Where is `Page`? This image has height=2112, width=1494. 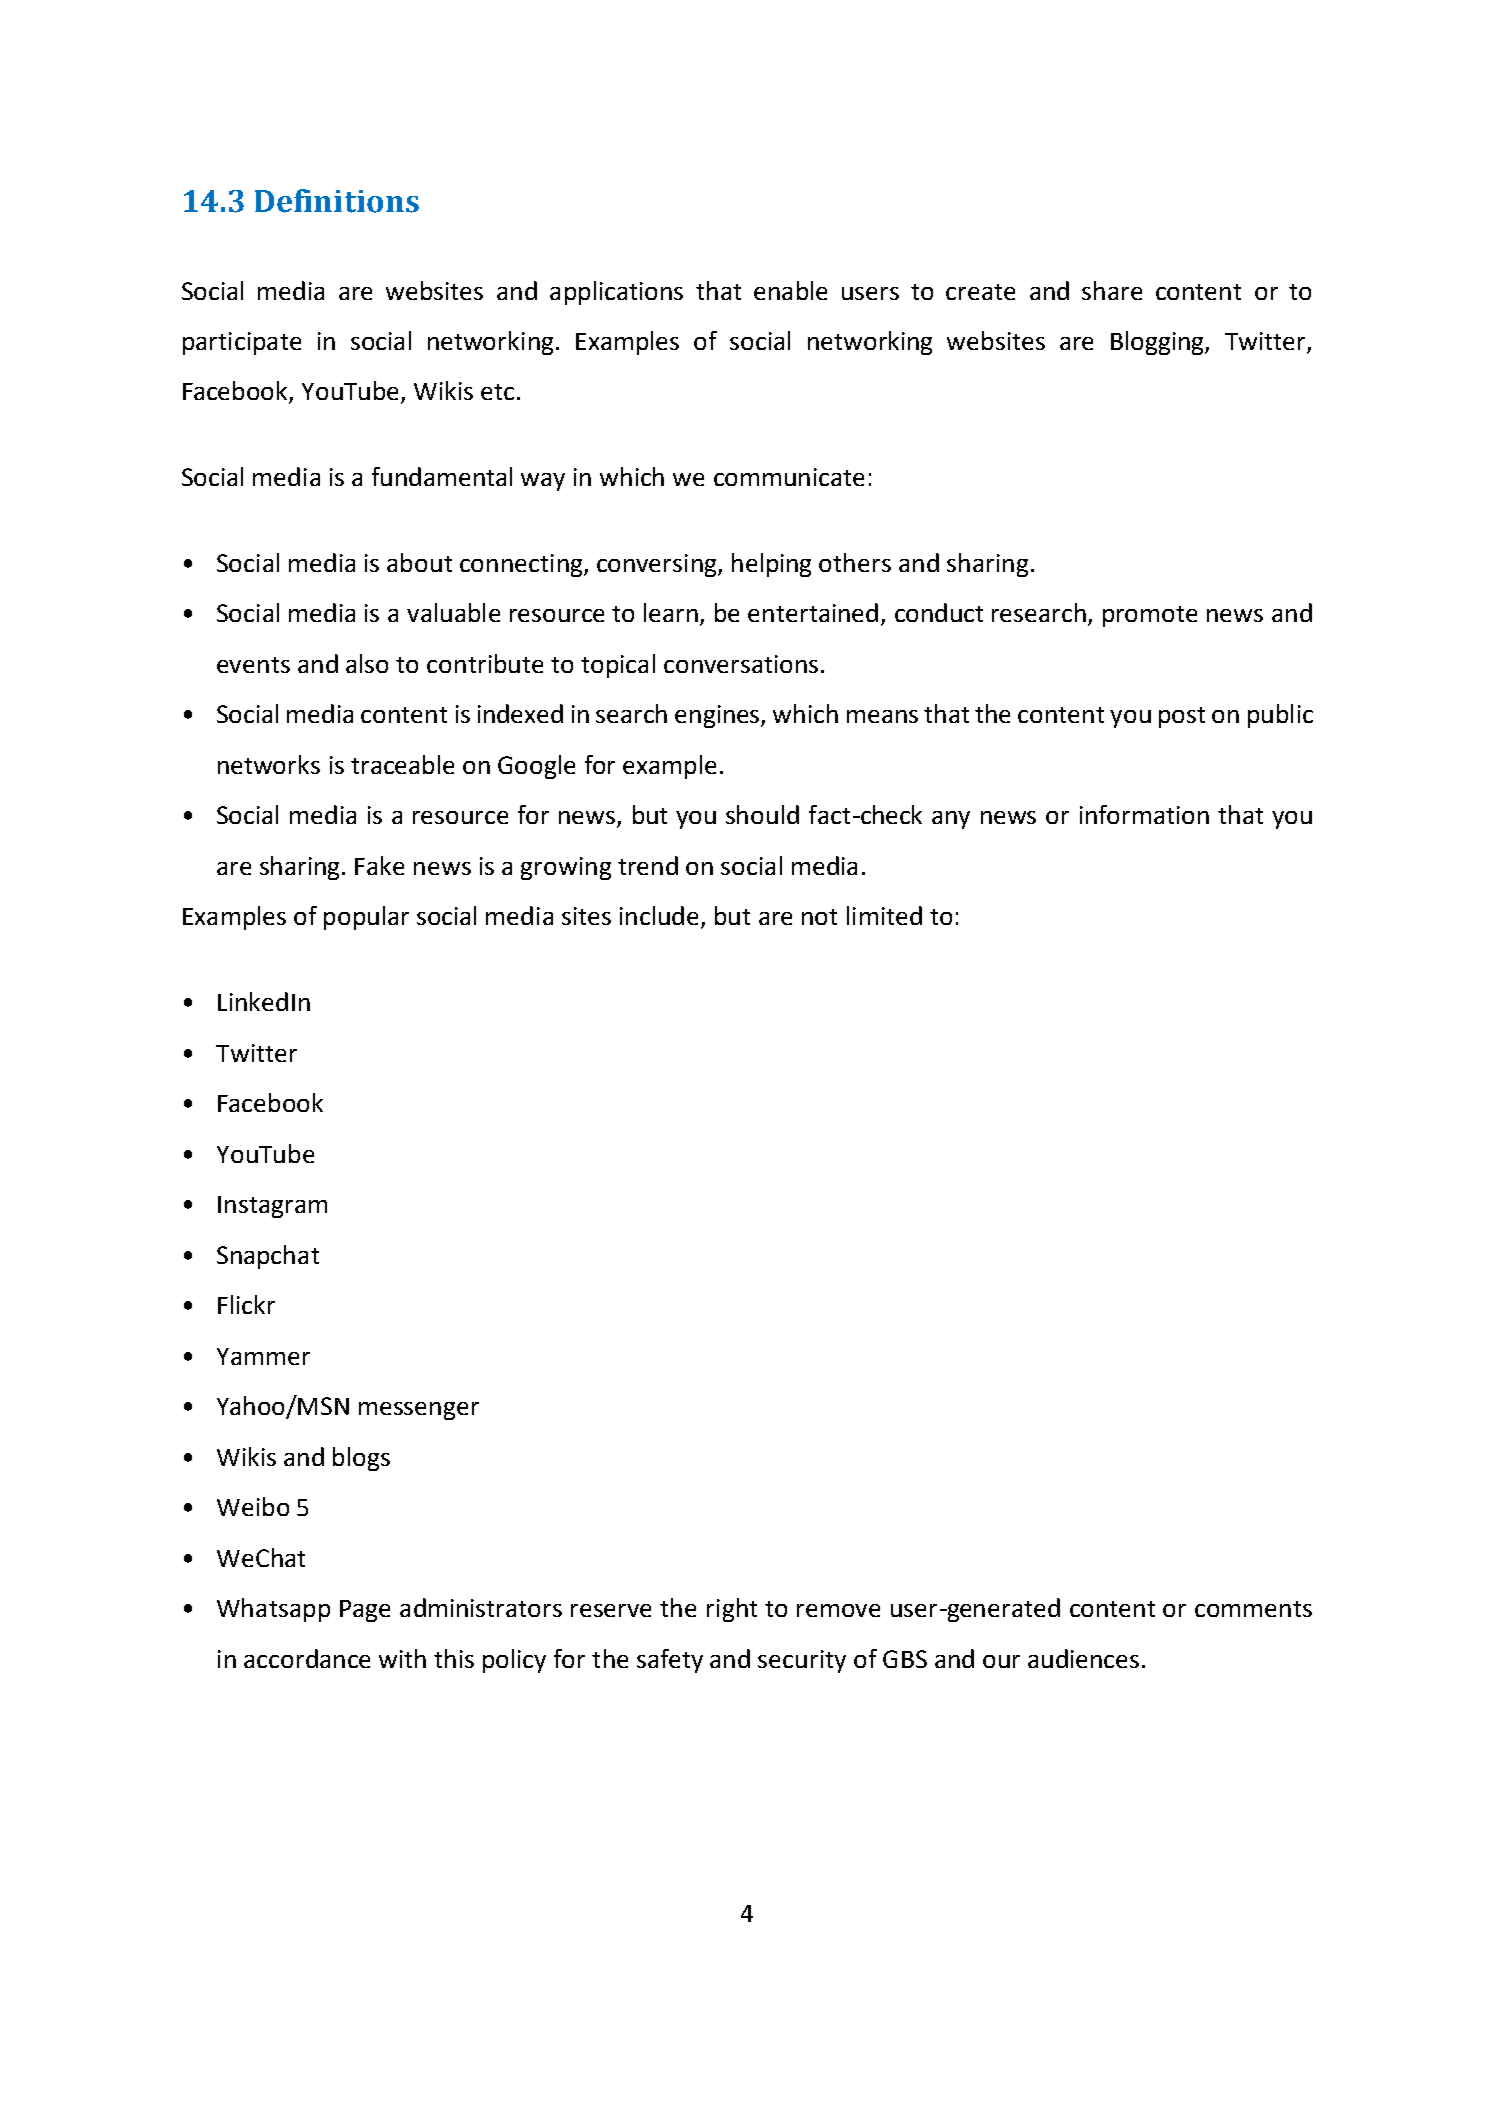
Page is located at coordinates (365, 1611).
